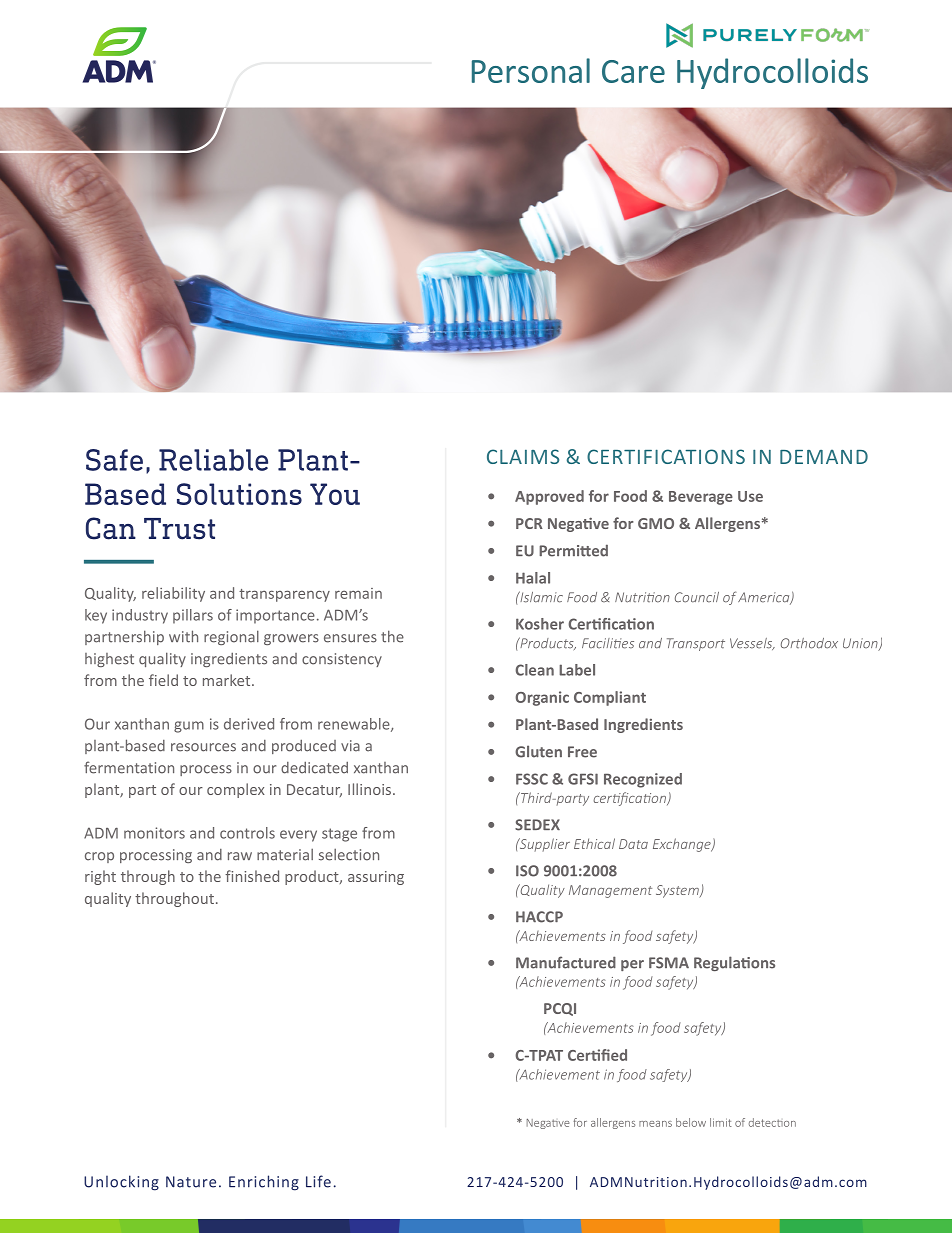  Describe the element at coordinates (678, 891) in the screenshot. I see `System` at that location.
